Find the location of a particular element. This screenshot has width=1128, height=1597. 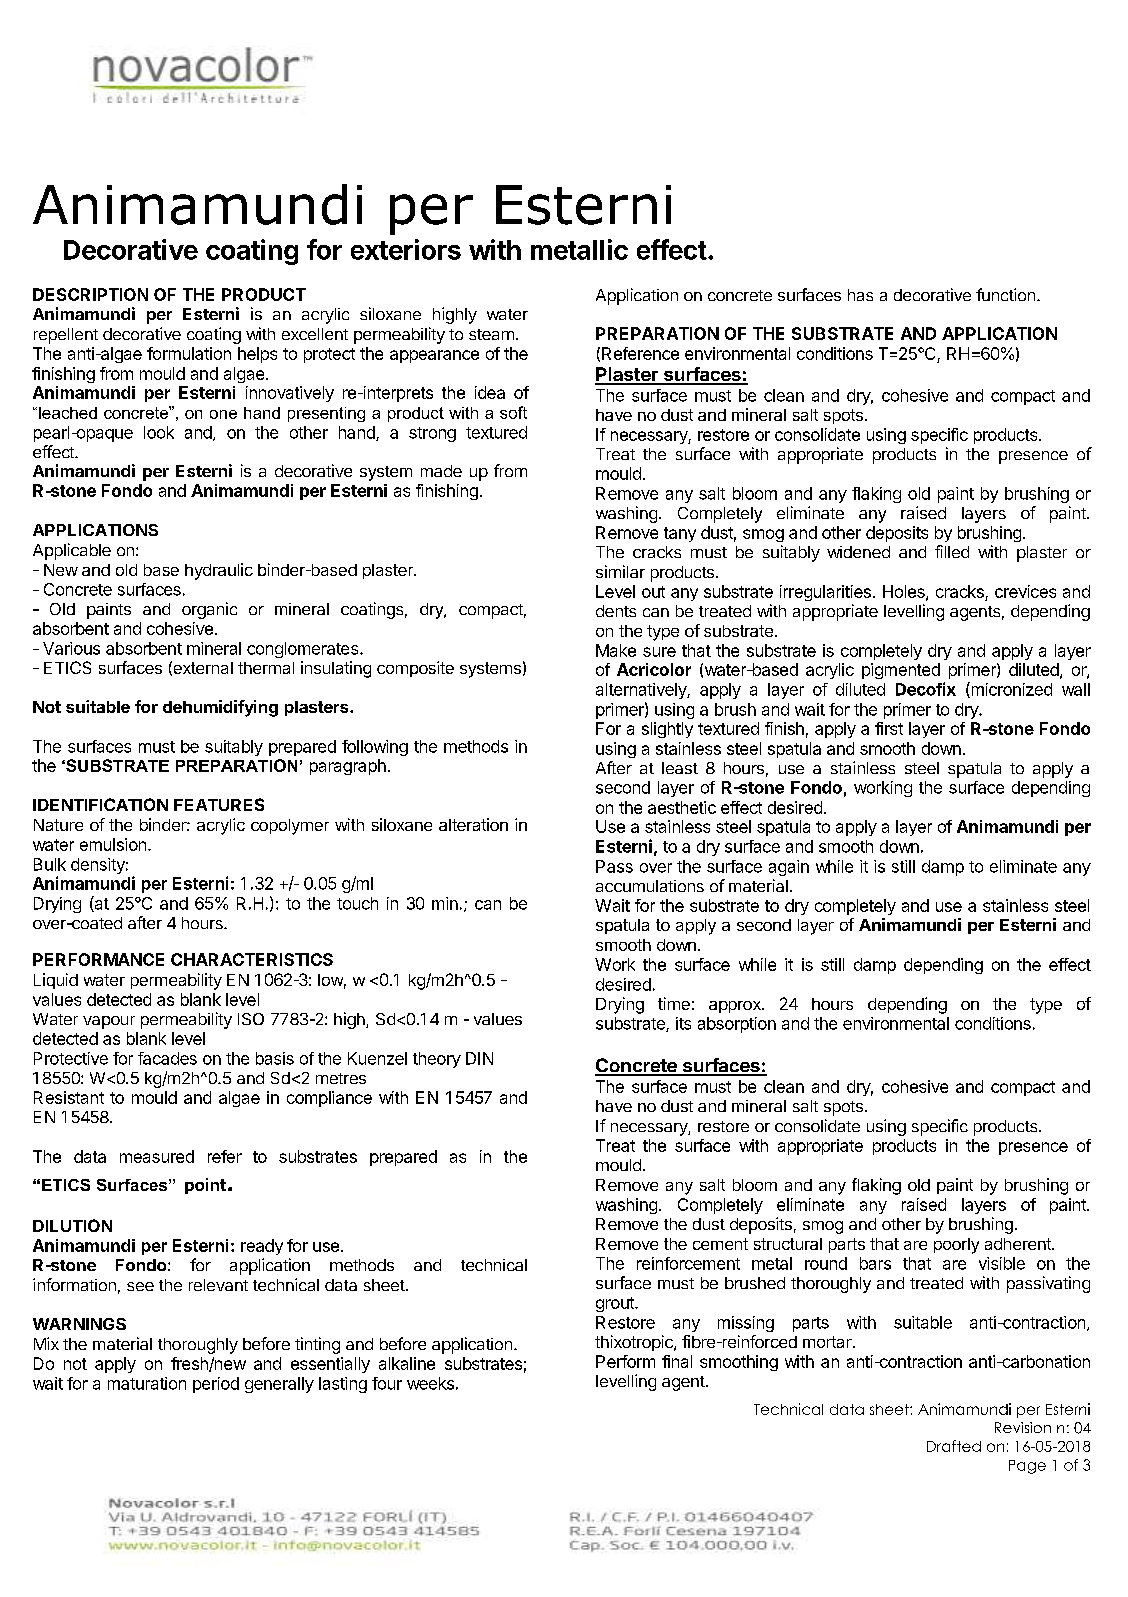

poorly is located at coordinates (956, 1246).
